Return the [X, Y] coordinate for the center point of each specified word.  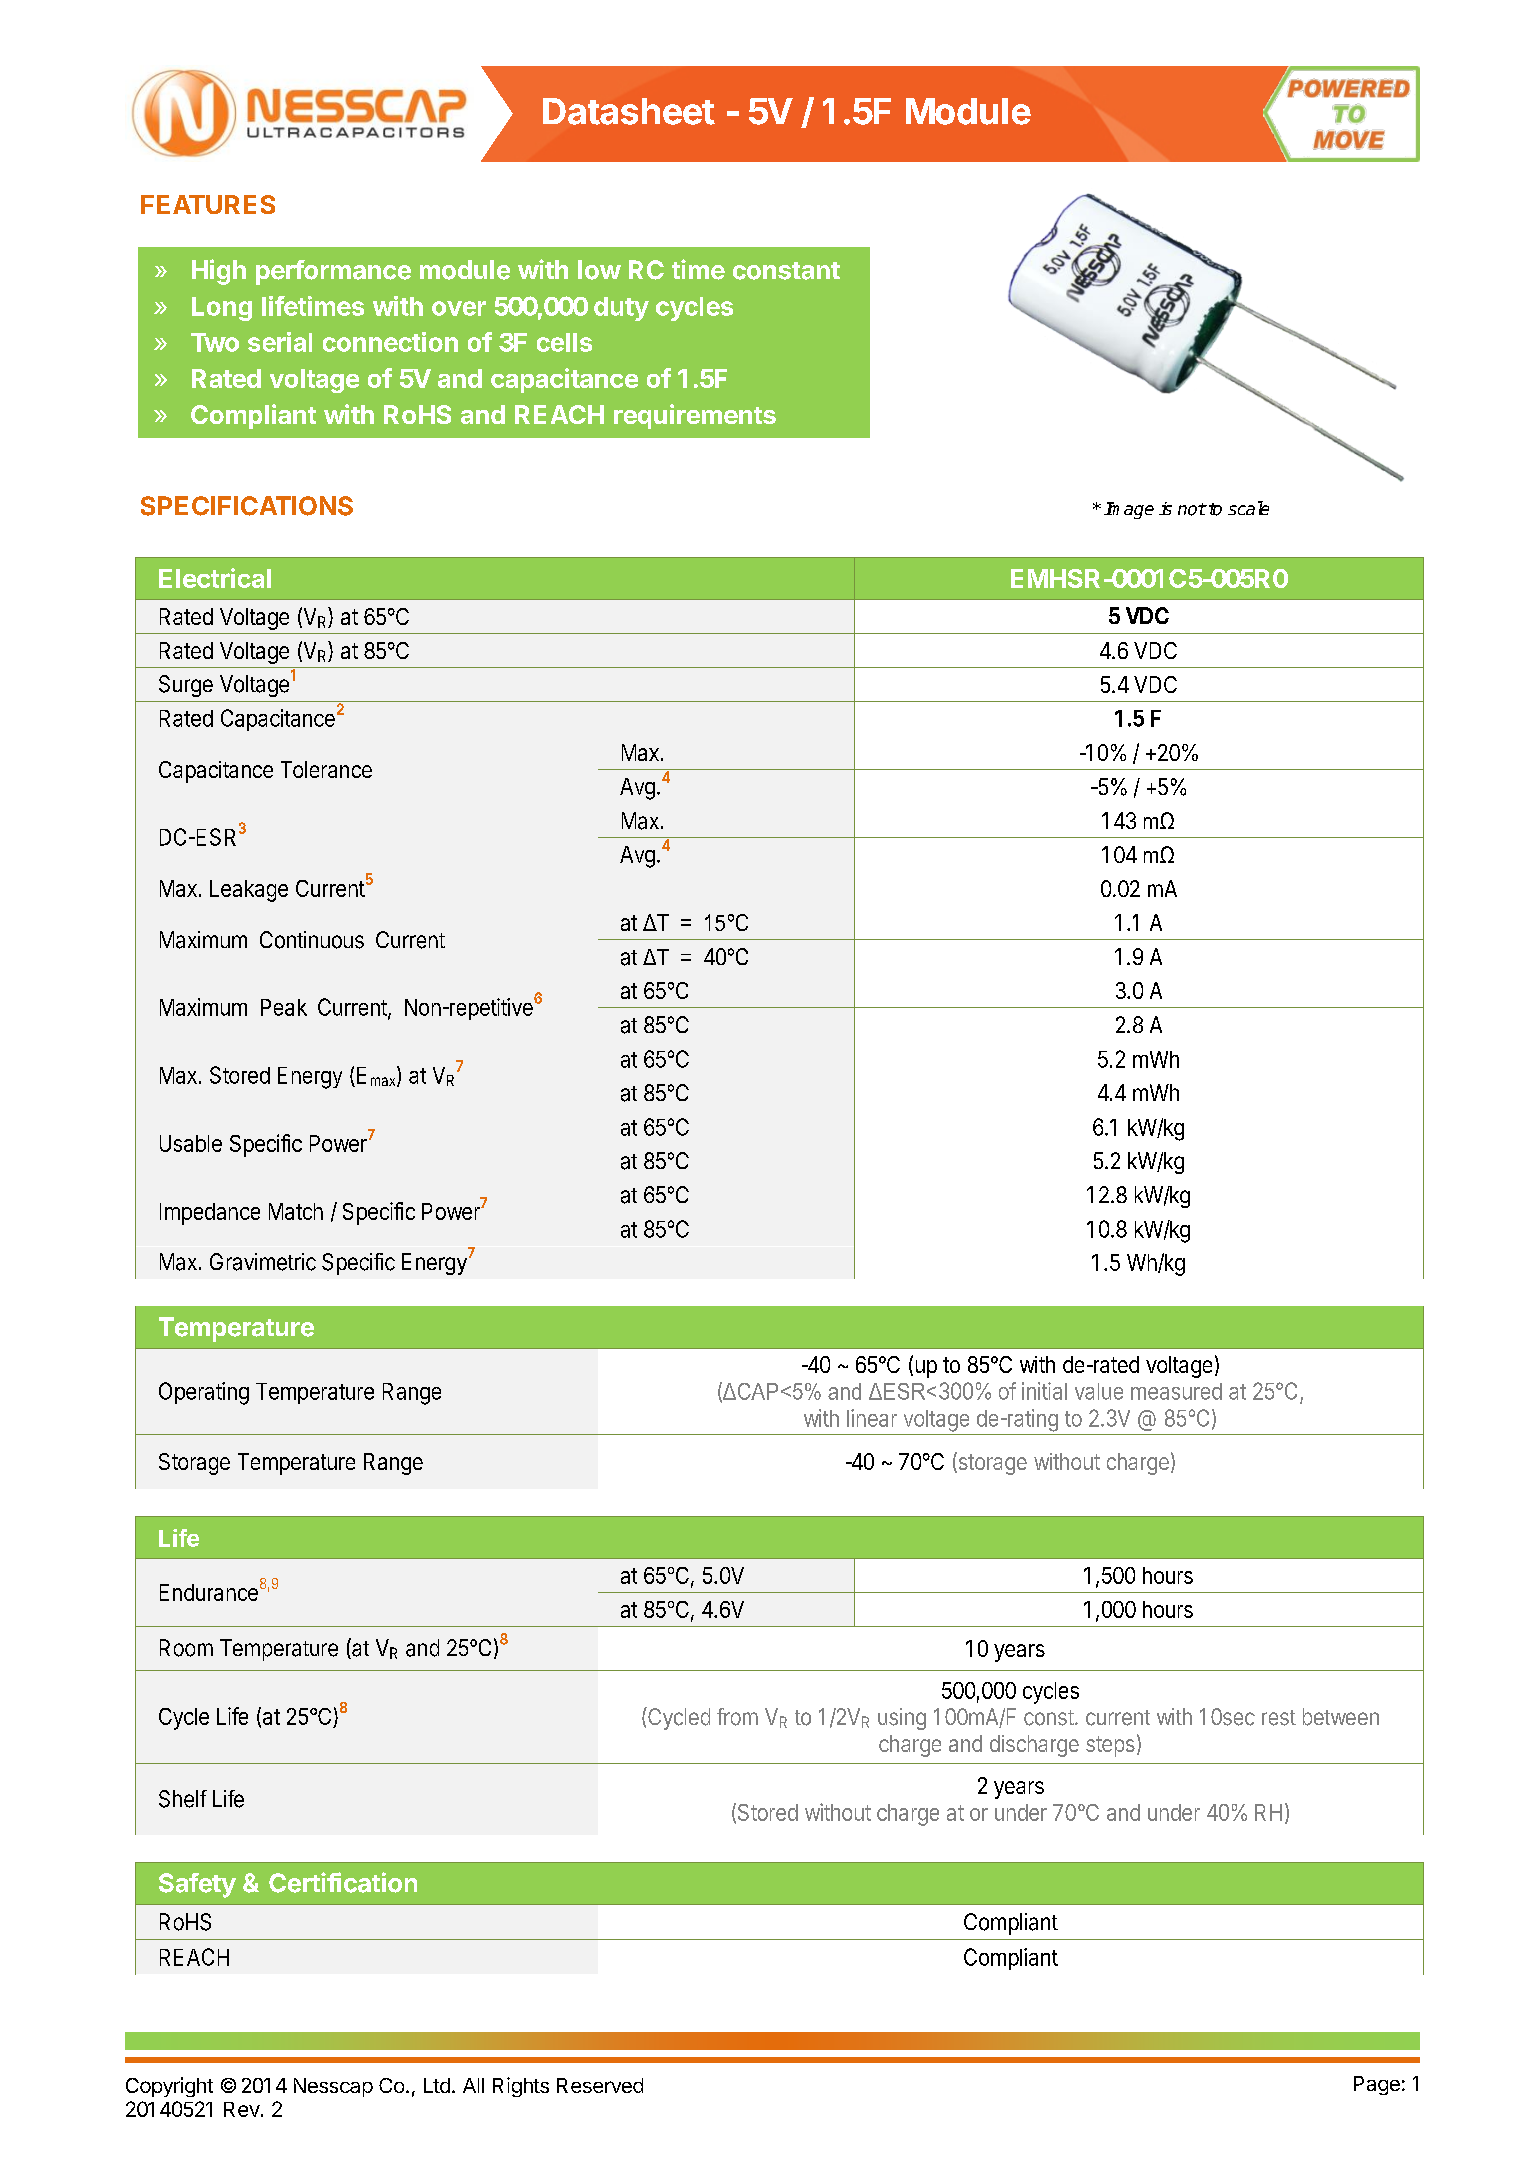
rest [1279, 1718]
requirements [695, 416]
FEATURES [208, 204]
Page [1377, 2085]
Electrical [215, 578]
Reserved [600, 2085]
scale [1248, 508]
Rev [242, 2109]
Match [296, 1211]
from [737, 1717]
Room [186, 1648]
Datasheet [629, 111]
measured [1176, 1391]
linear [872, 1418]
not [1192, 509]
